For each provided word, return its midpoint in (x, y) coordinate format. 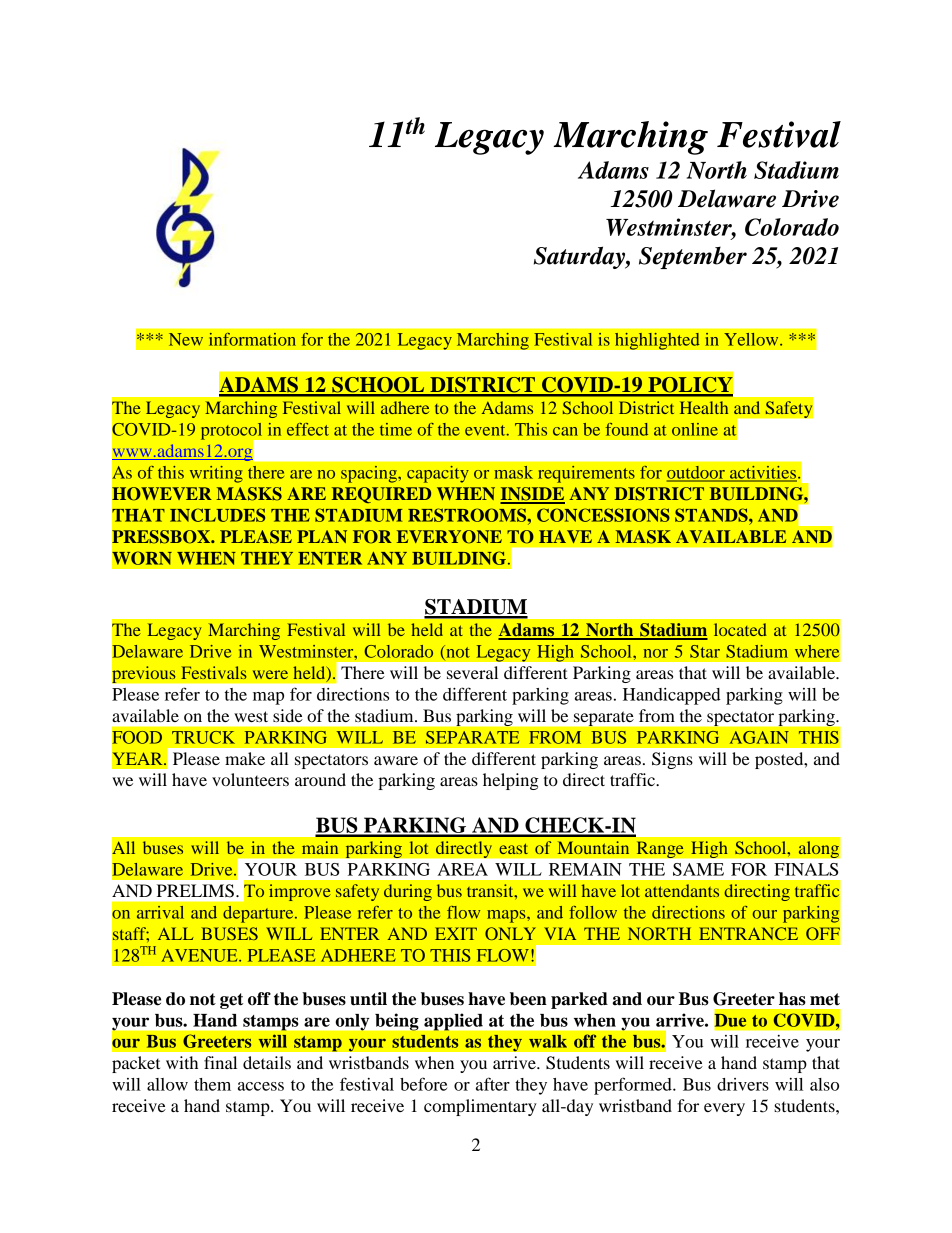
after (493, 1084)
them (212, 1084)
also (824, 1084)
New (186, 339)
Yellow (752, 339)
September (693, 257)
